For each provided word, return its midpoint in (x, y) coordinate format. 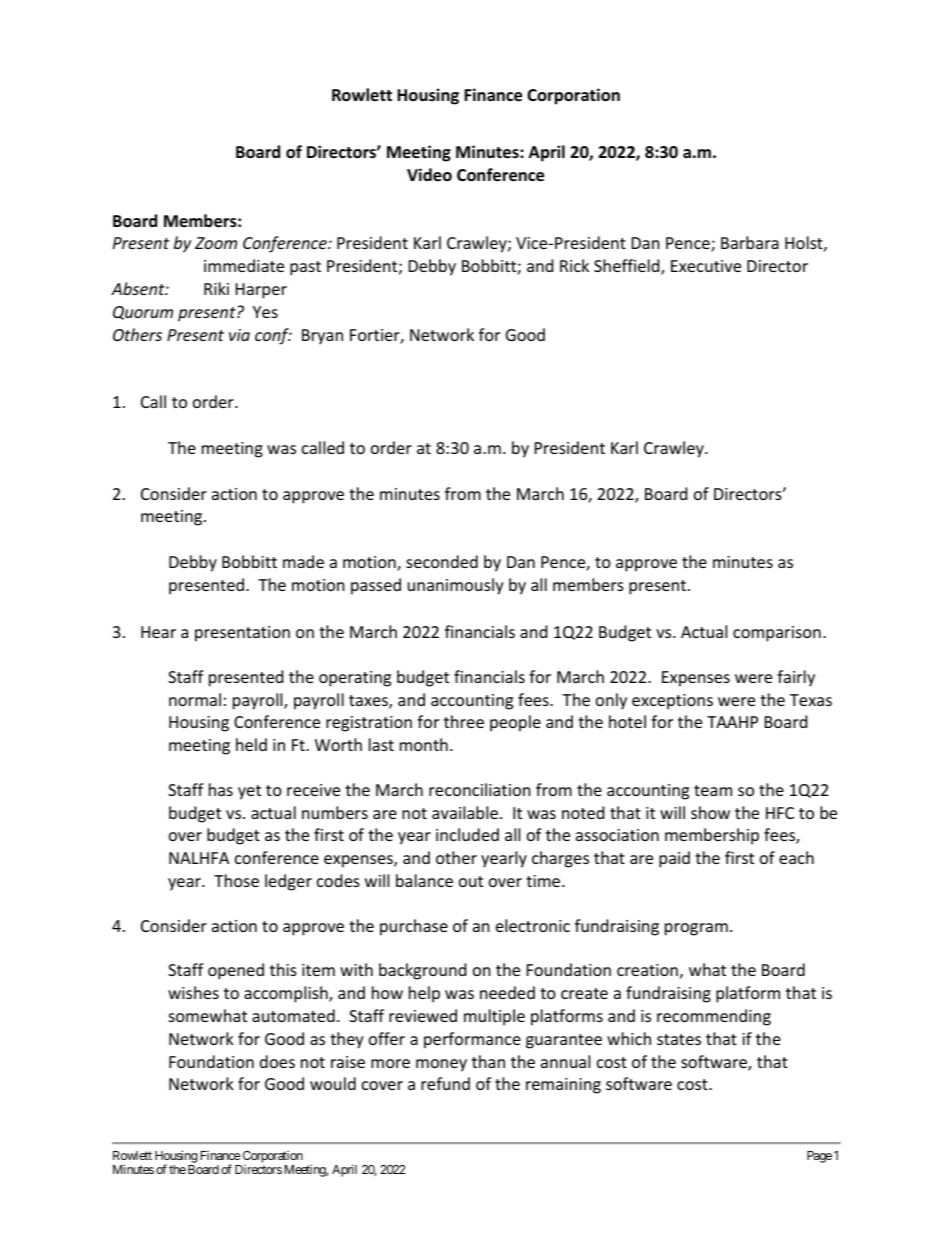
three (464, 721)
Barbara (750, 242)
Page (819, 1157)
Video (429, 175)
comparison (777, 634)
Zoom (216, 243)
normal (195, 699)
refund (445, 1083)
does (277, 1061)
